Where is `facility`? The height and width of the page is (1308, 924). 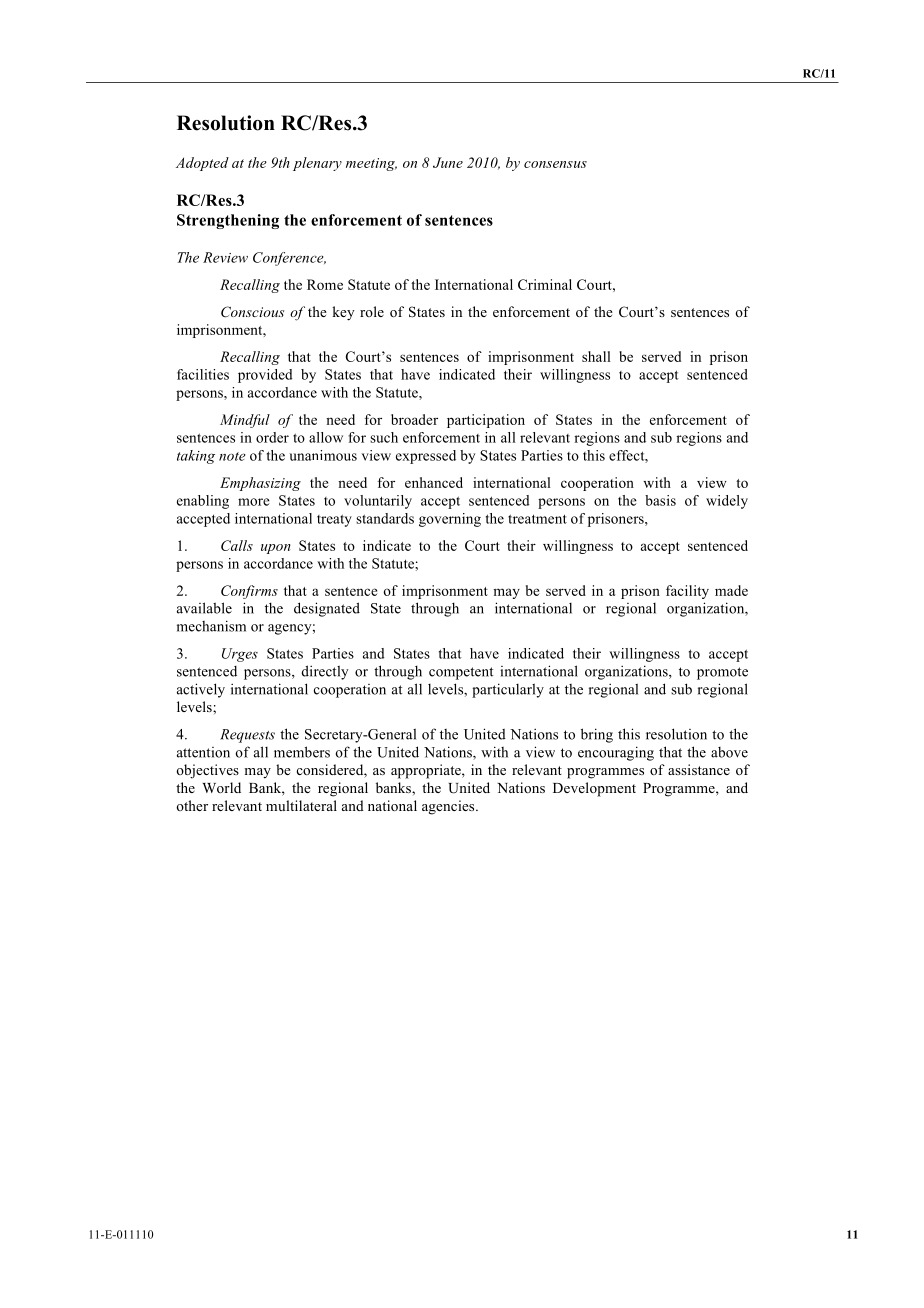 facility is located at coordinates (687, 592).
